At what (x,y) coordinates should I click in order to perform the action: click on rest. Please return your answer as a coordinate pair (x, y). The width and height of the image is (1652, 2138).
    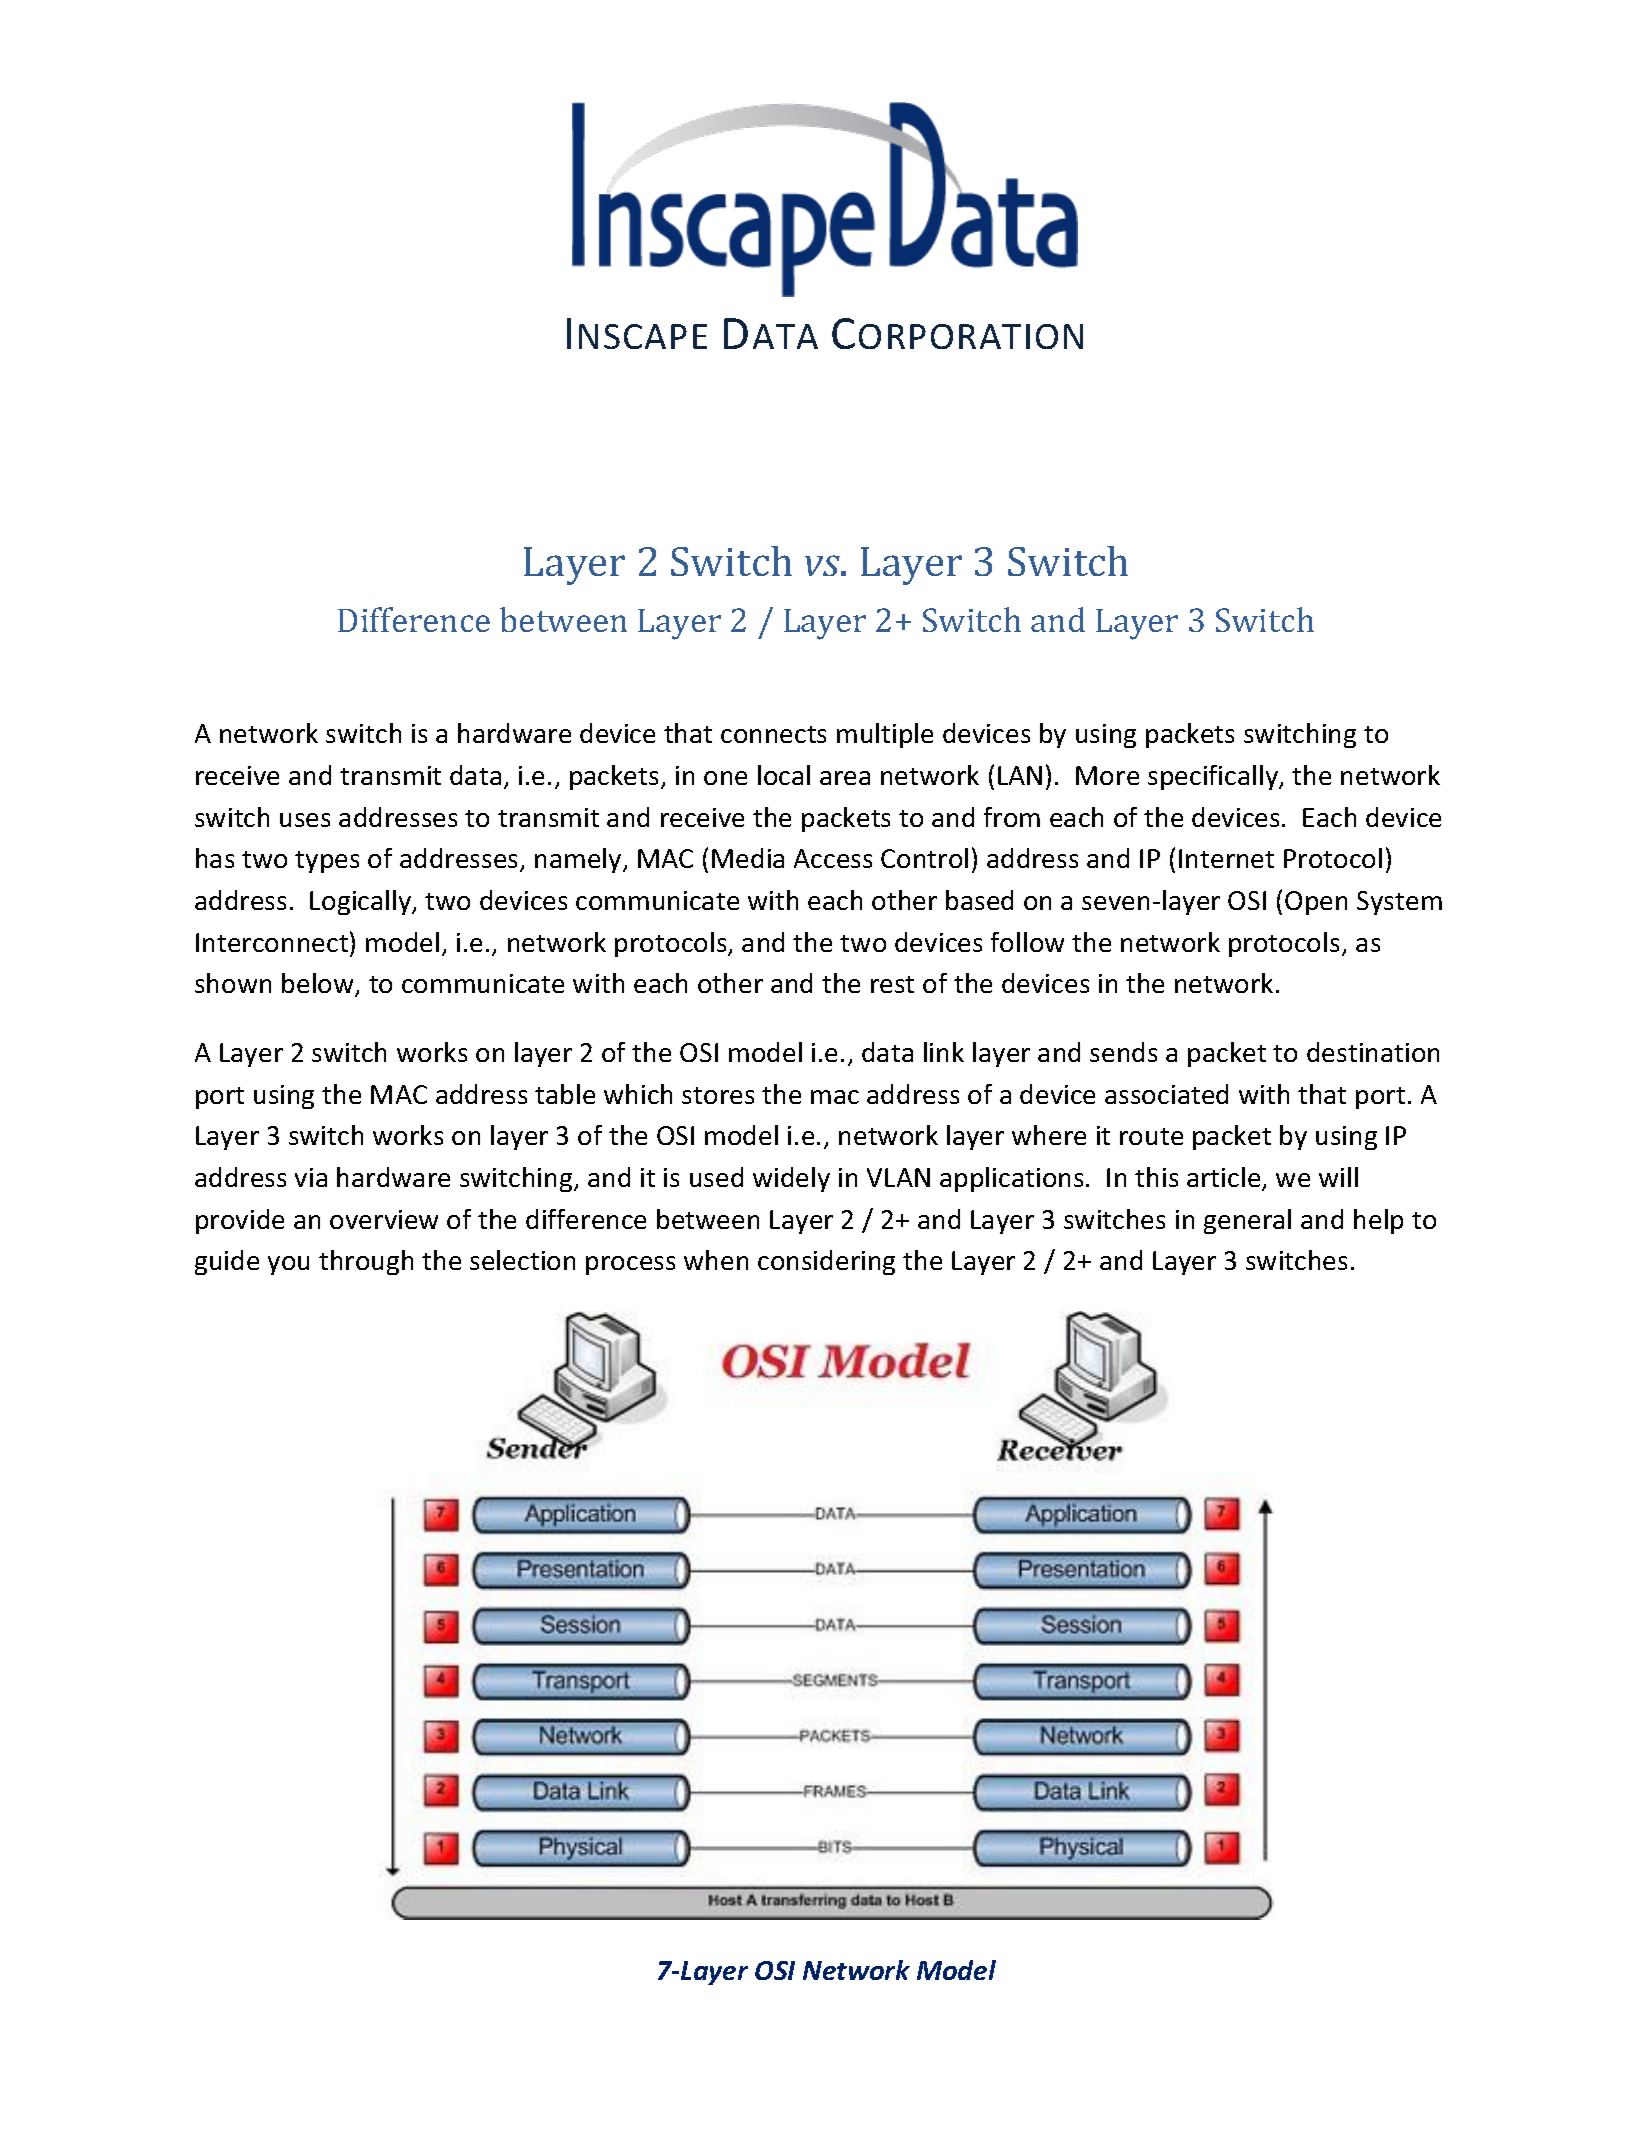
    Looking at the image, I should click on (892, 984).
